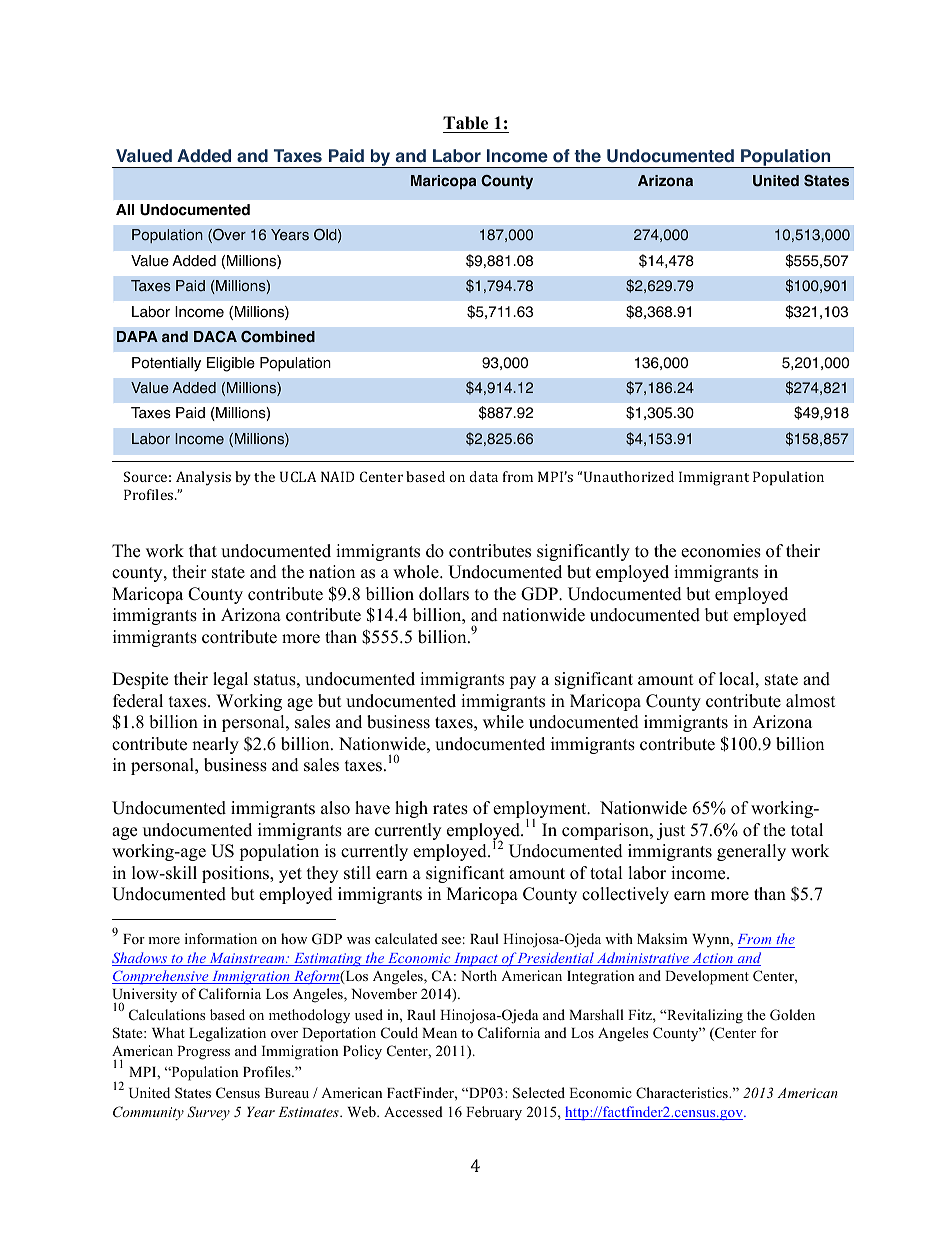 This document has height=1233, width=952. I want to click on positions, so click(236, 874).
